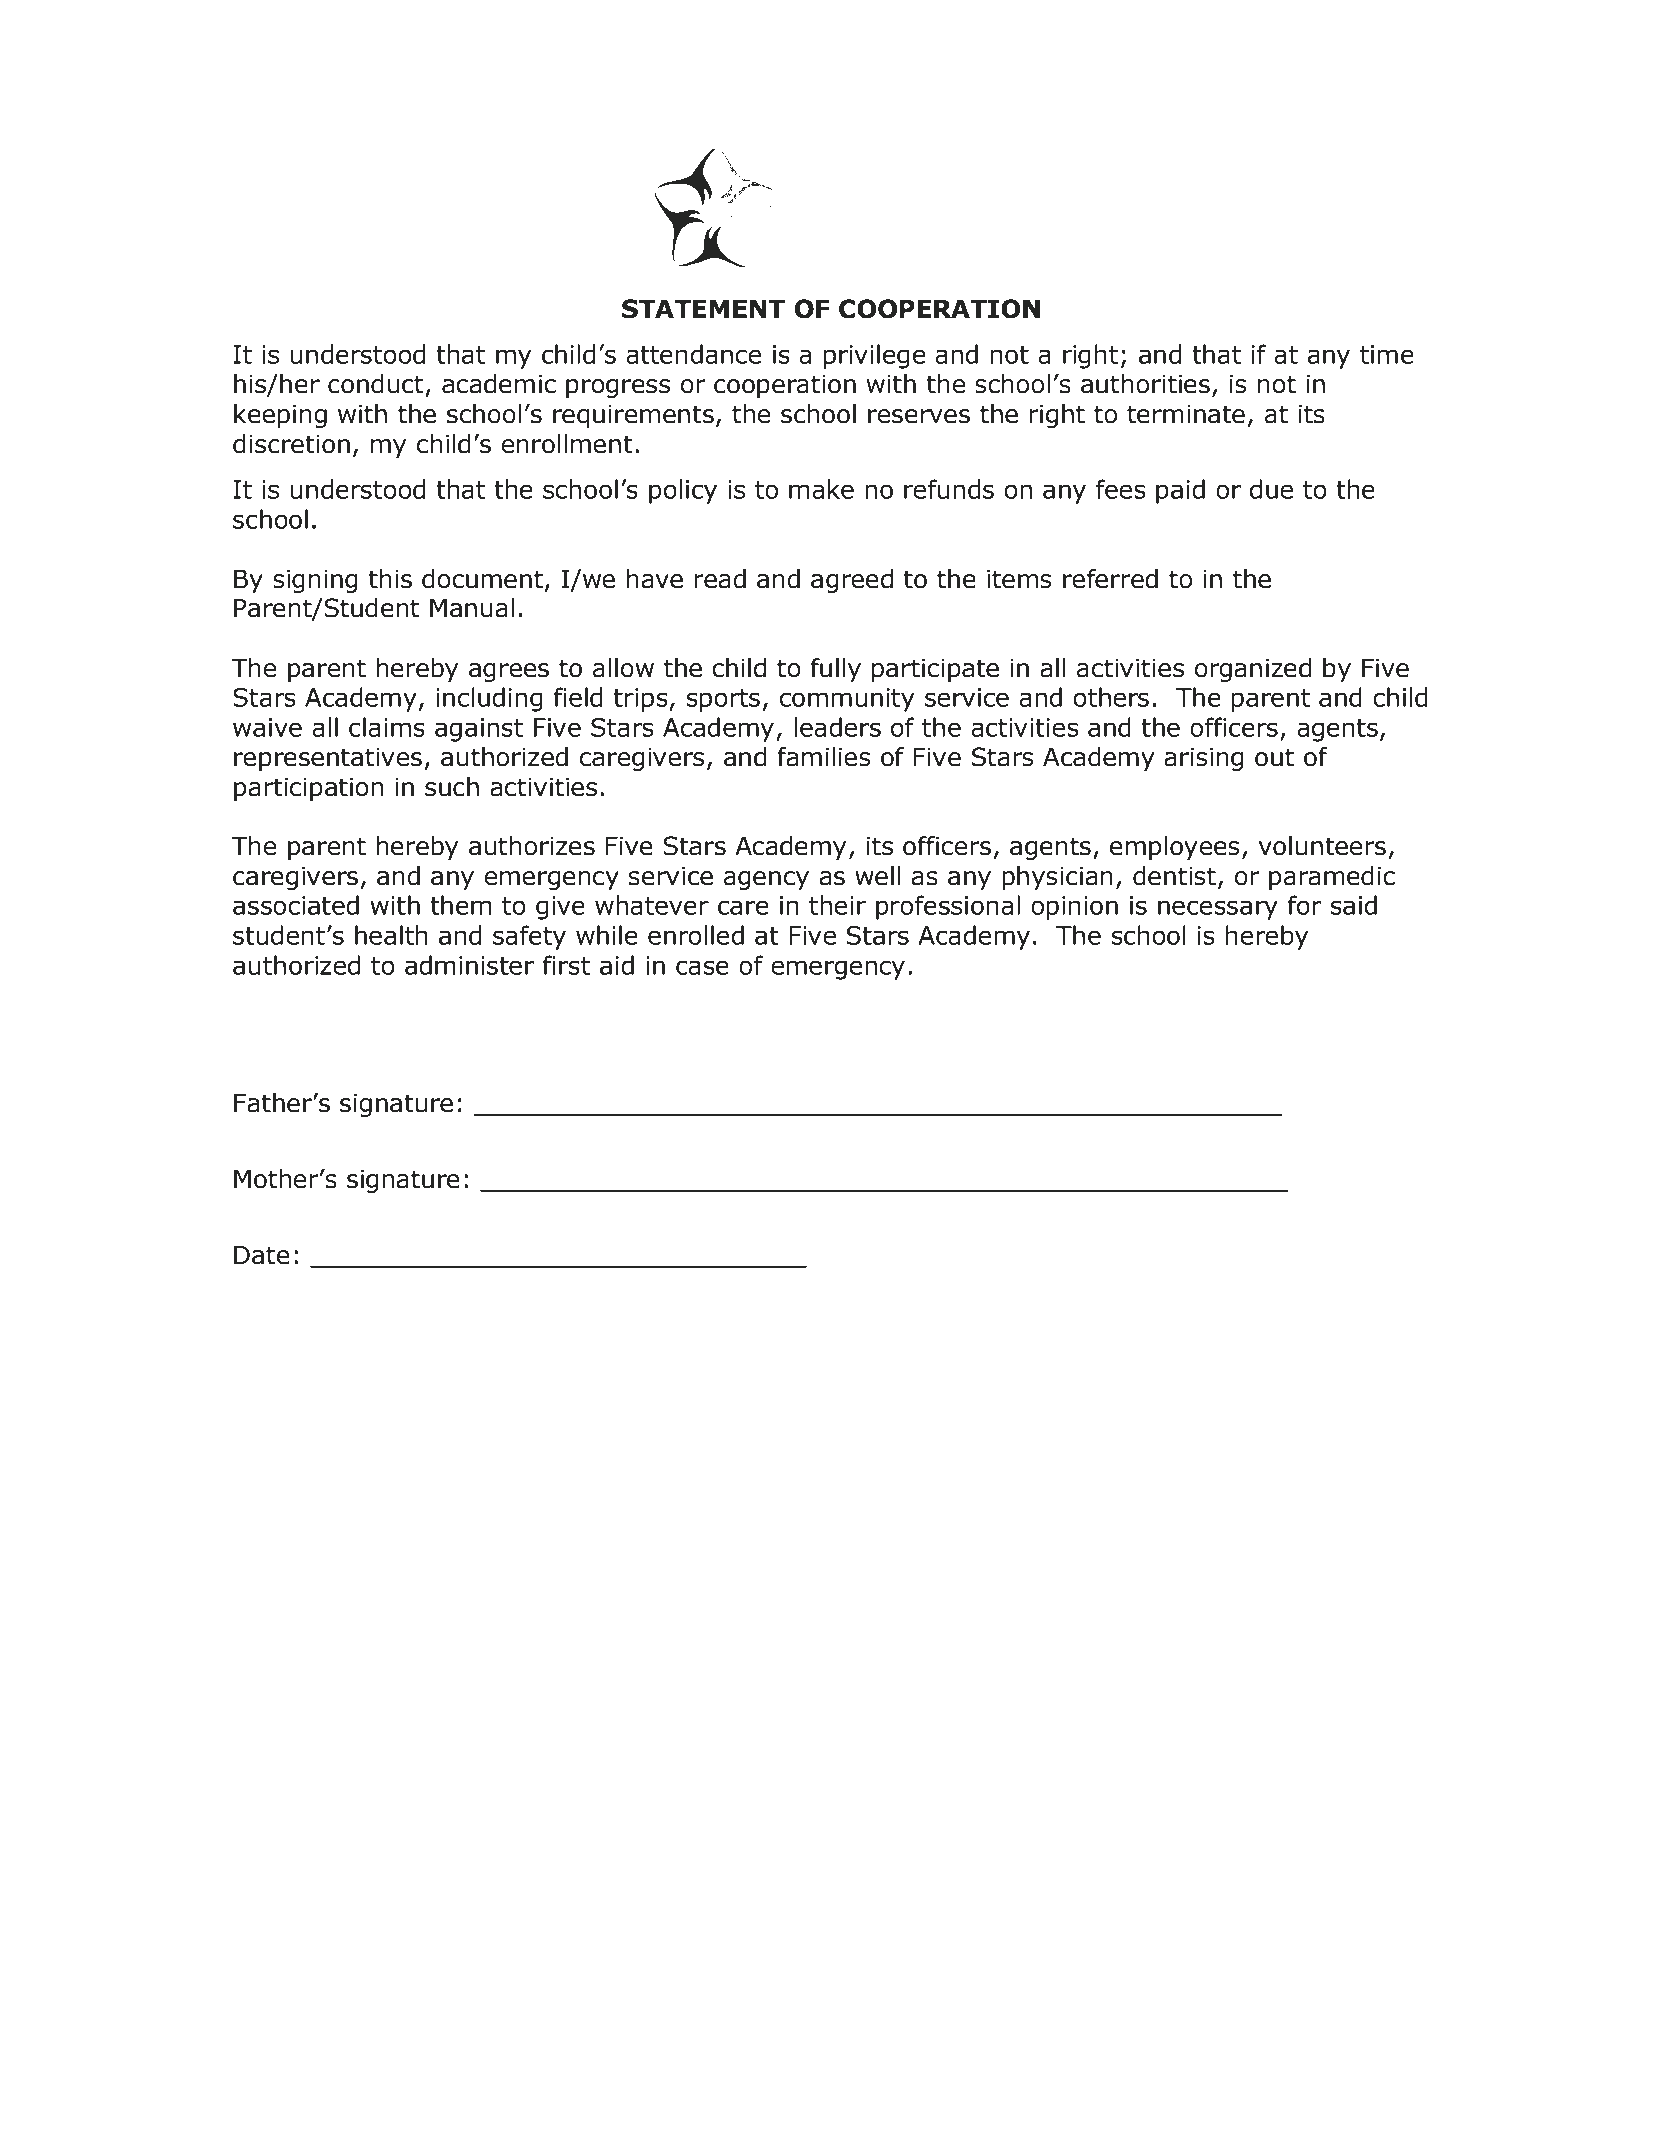 This screenshot has height=2151, width=1662. I want to click on privilege, so click(875, 356).
